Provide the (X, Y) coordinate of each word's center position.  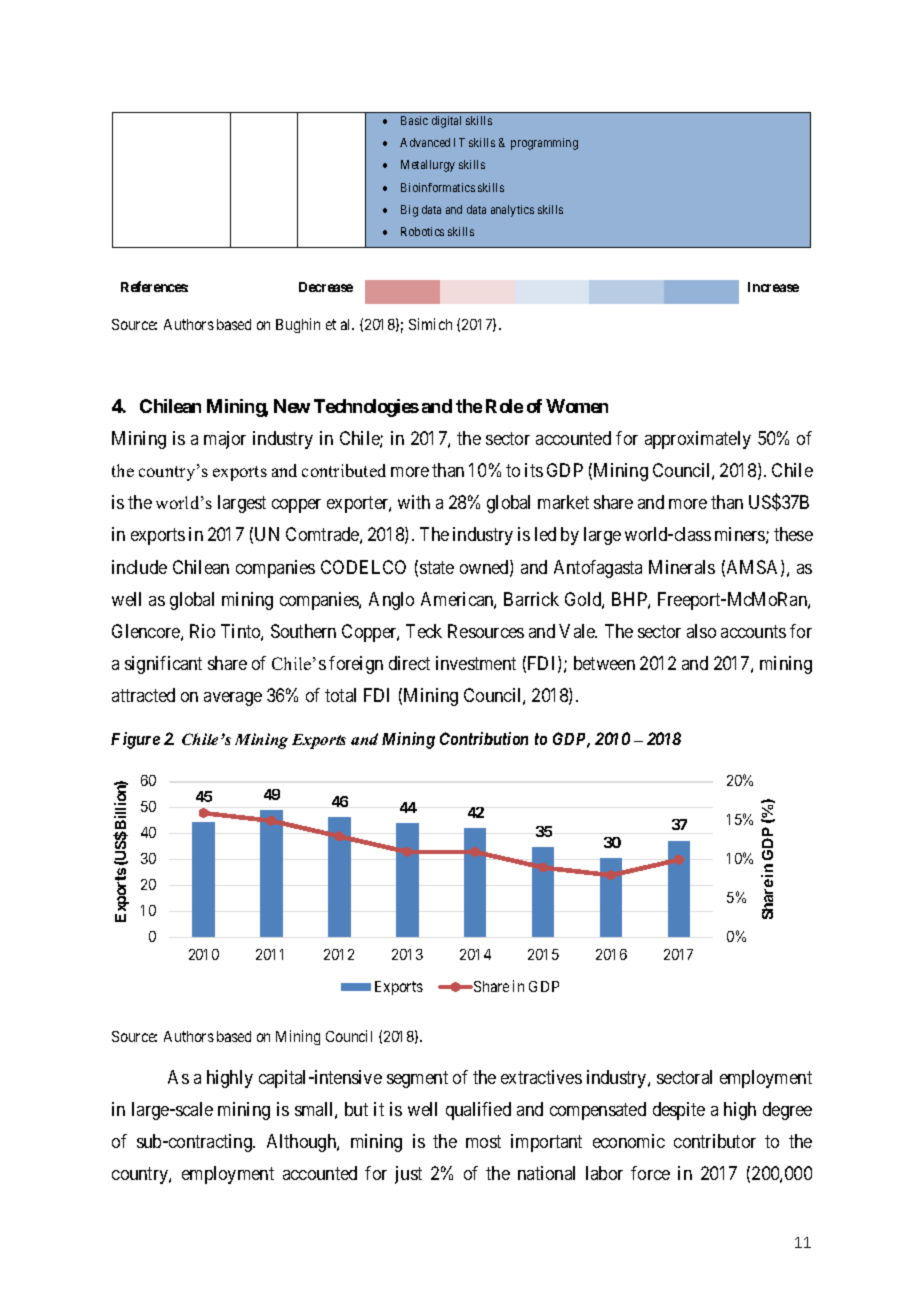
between (604, 663)
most (483, 1141)
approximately (698, 440)
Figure (135, 740)
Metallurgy (428, 166)
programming (544, 144)
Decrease (326, 287)
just (408, 1175)
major (225, 440)
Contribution (484, 738)
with (414, 502)
